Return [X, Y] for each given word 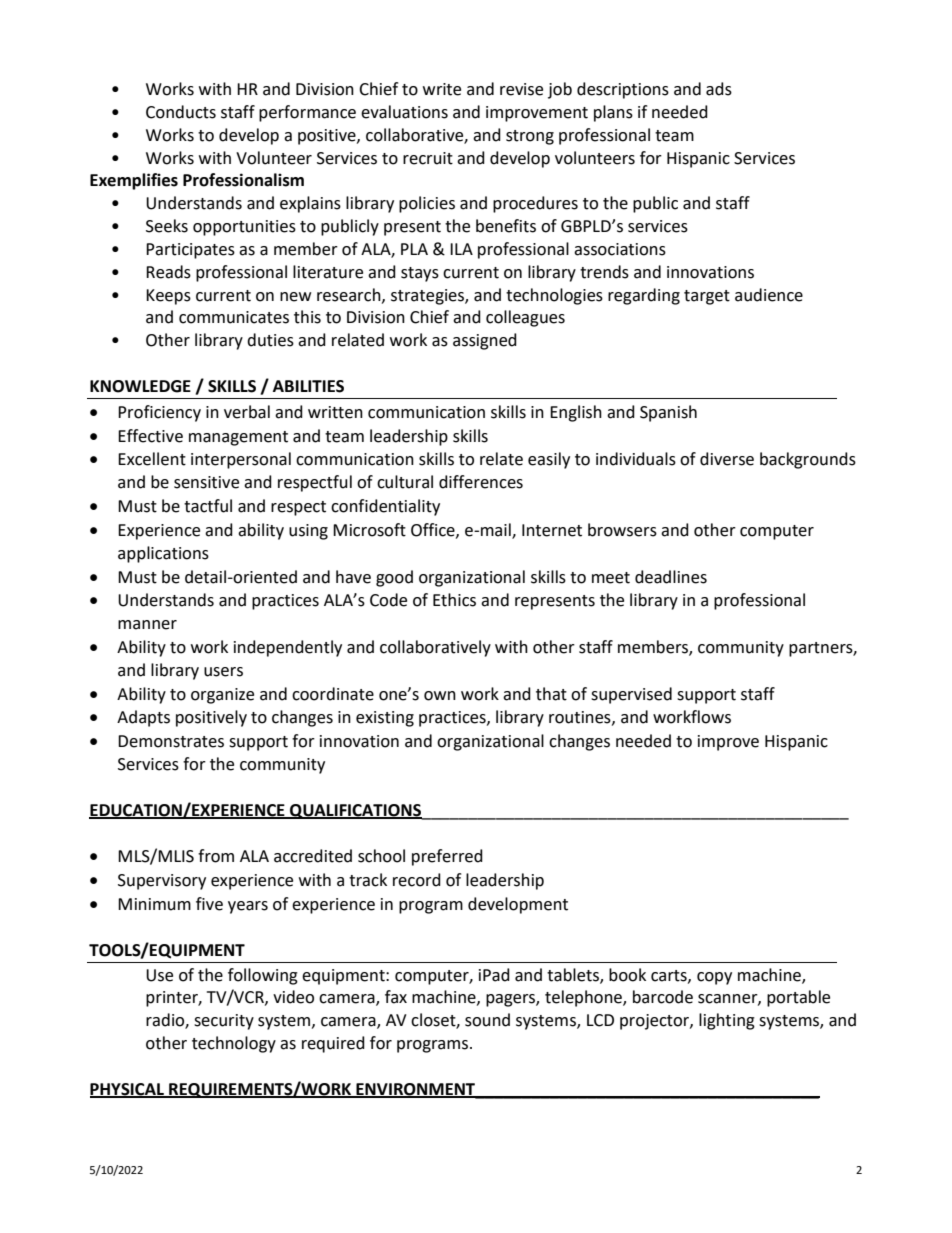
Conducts [181, 112]
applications [163, 554]
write [442, 89]
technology [234, 1044]
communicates [234, 317]
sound [487, 1020]
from [216, 856]
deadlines [671, 577]
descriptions [623, 90]
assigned [485, 341]
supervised [631, 695]
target [707, 297]
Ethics [454, 600]
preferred [447, 857]
